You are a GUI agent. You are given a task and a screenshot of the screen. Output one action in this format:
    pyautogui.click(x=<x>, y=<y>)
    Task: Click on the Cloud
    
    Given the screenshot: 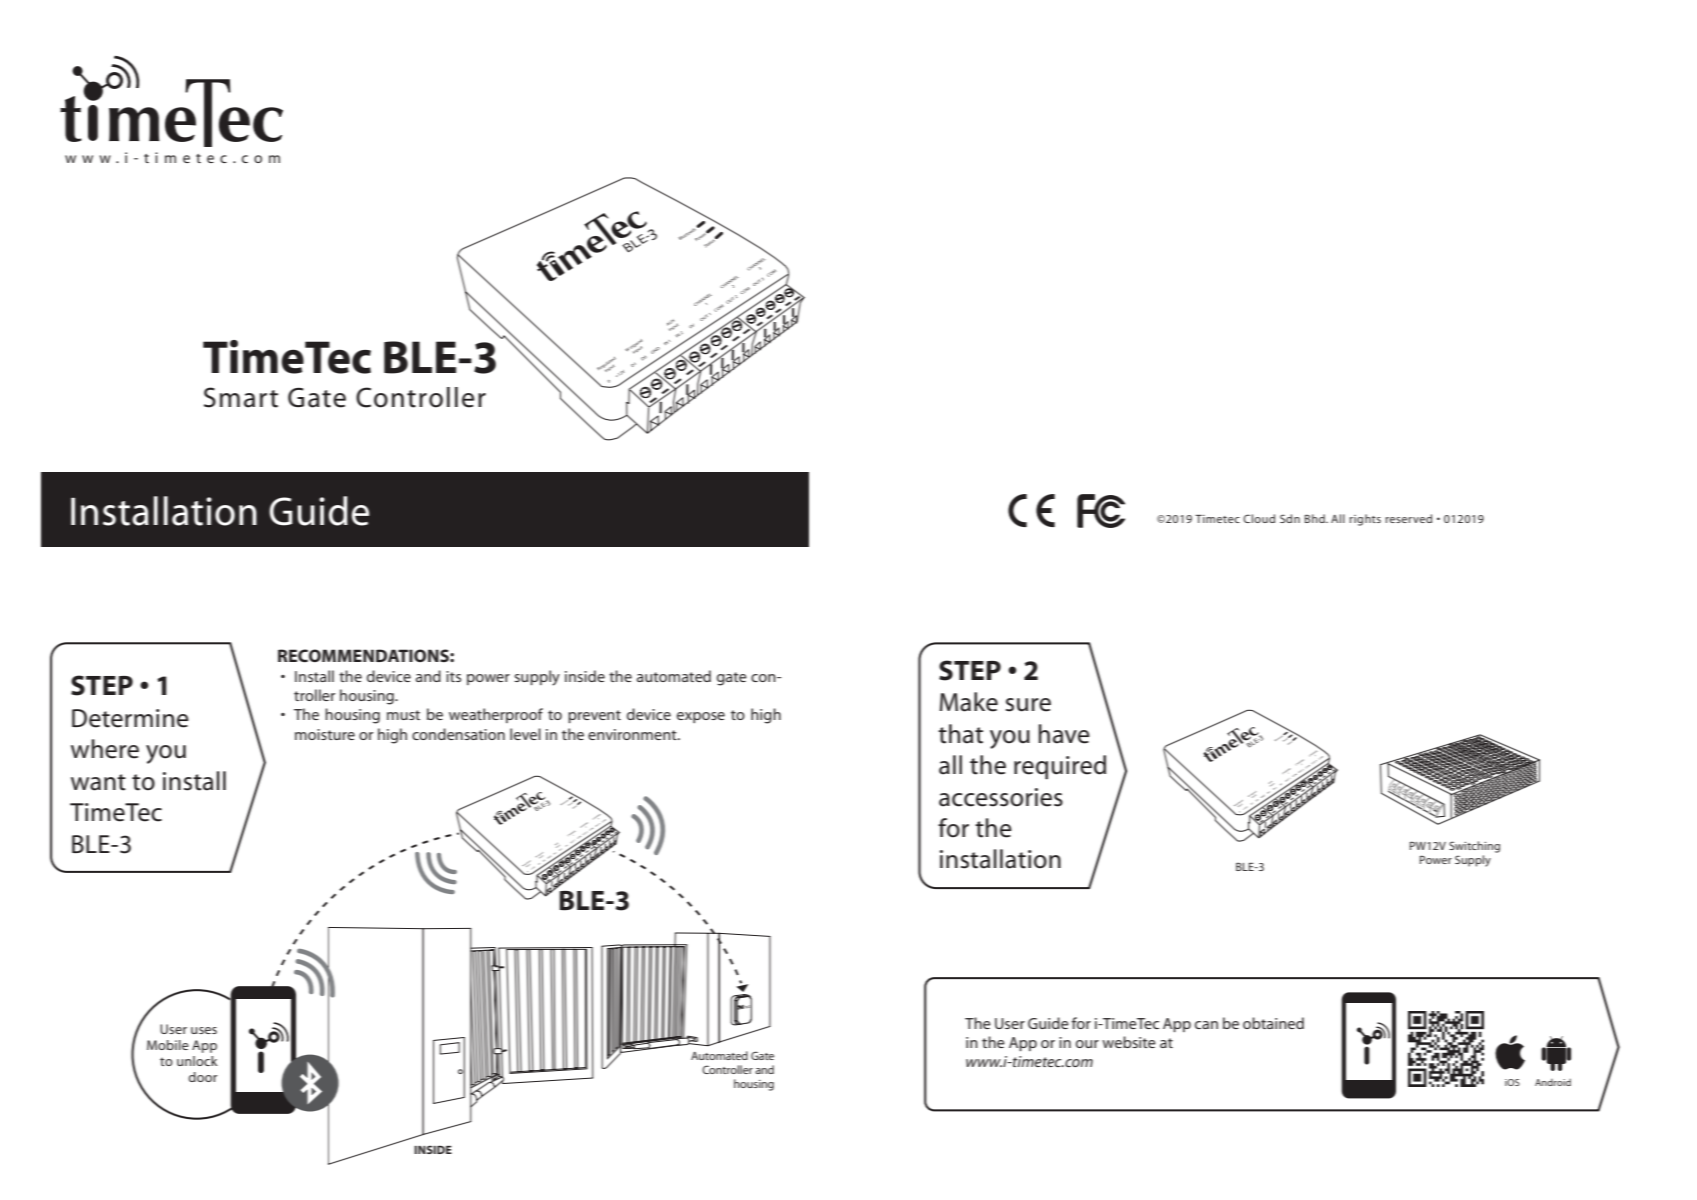 What is the action you would take?
    pyautogui.click(x=1259, y=518)
